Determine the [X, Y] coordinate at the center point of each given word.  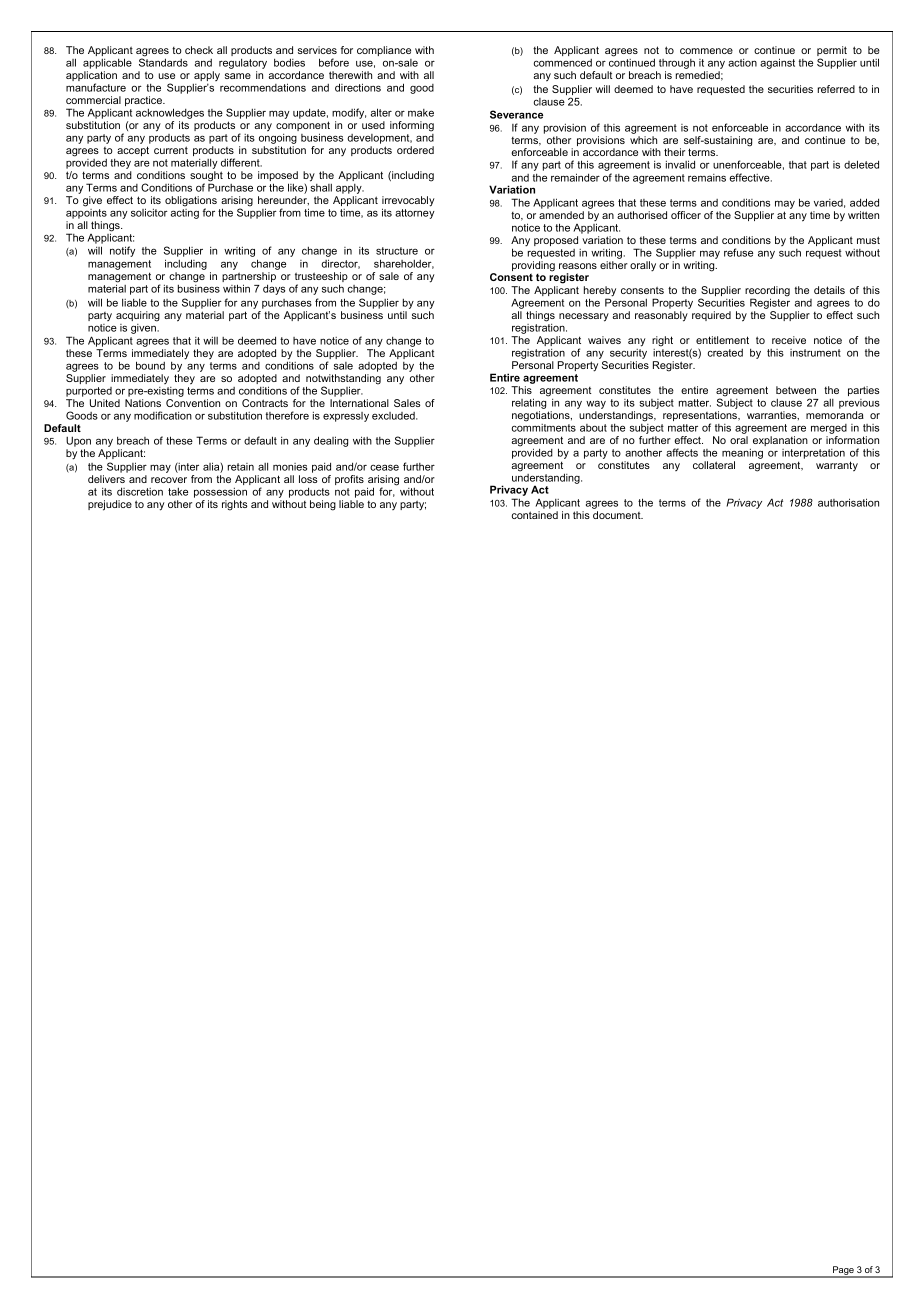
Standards [163, 61]
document [618, 515]
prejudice [110, 505]
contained [535, 515]
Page [843, 1272]
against [777, 63]
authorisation [848, 502]
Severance [516, 114]
